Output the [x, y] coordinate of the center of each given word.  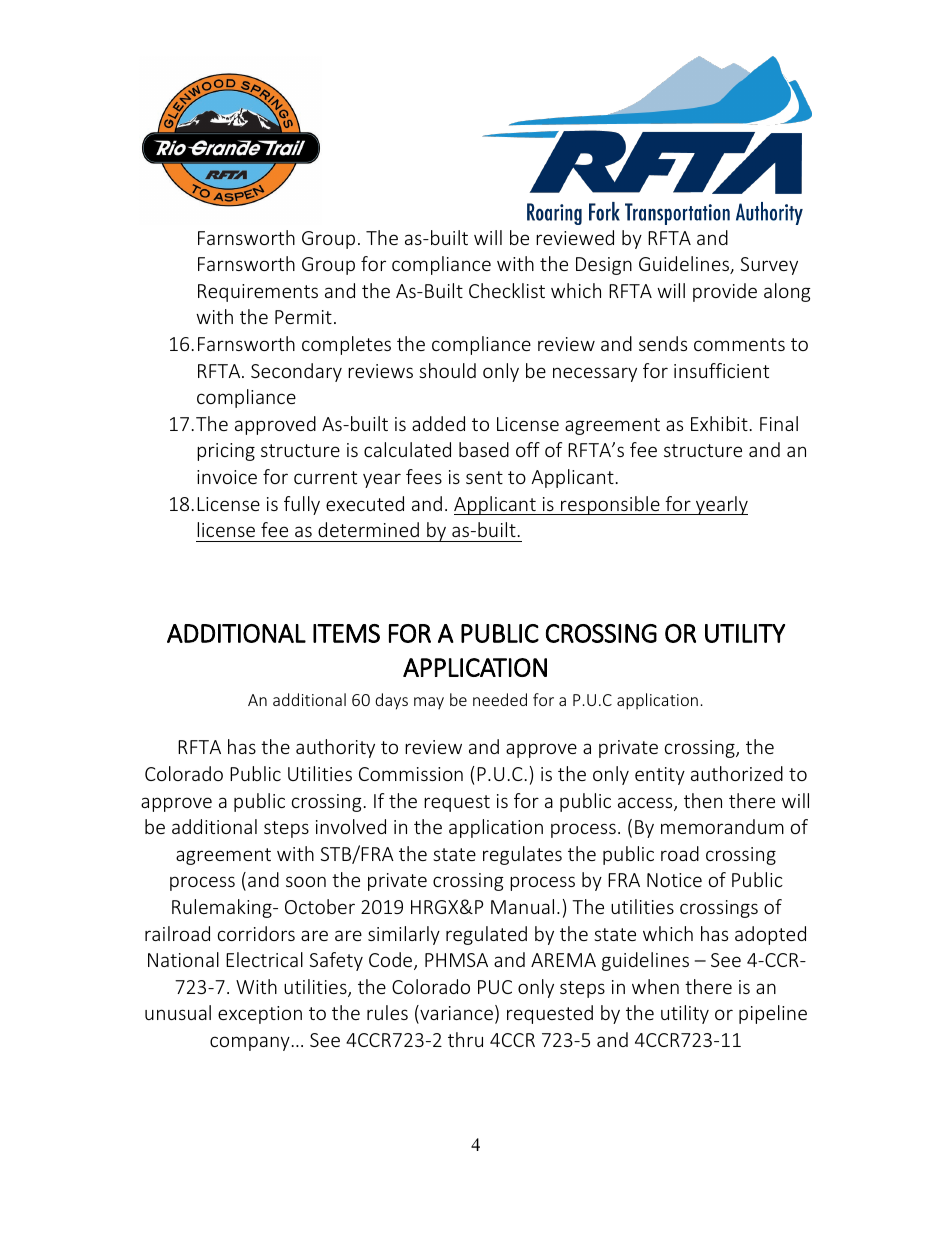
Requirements [258, 293]
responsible [610, 505]
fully [302, 505]
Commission [411, 774]
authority [335, 748]
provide [725, 292]
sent [484, 477]
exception [260, 1015]
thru [465, 1039]
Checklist [507, 290]
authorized [737, 773]
